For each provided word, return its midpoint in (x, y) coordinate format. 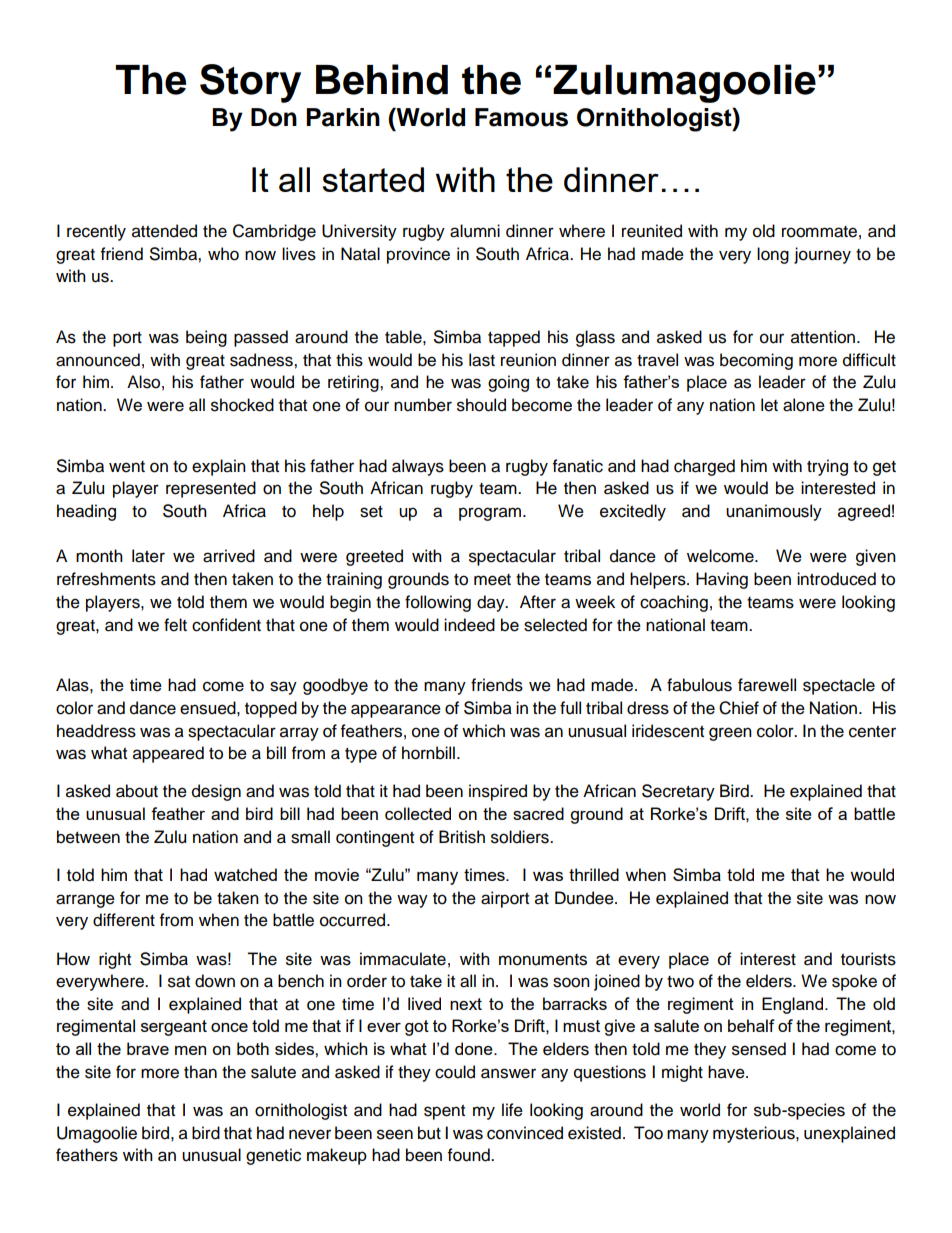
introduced (836, 579)
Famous (521, 117)
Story (250, 83)
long (773, 255)
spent (444, 1112)
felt (175, 625)
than (200, 1072)
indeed (469, 625)
